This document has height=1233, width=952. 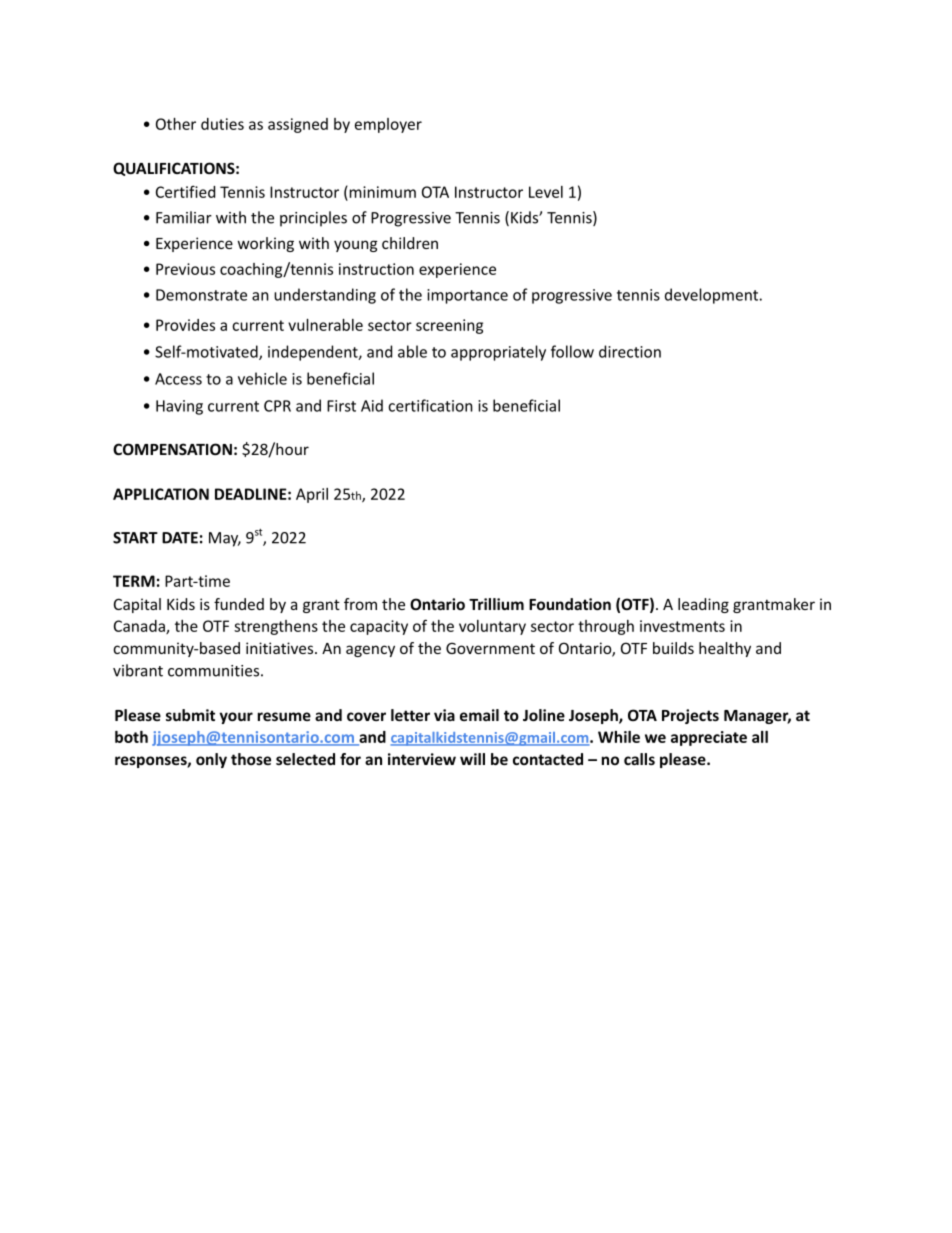 I want to click on duties, so click(x=222, y=124).
